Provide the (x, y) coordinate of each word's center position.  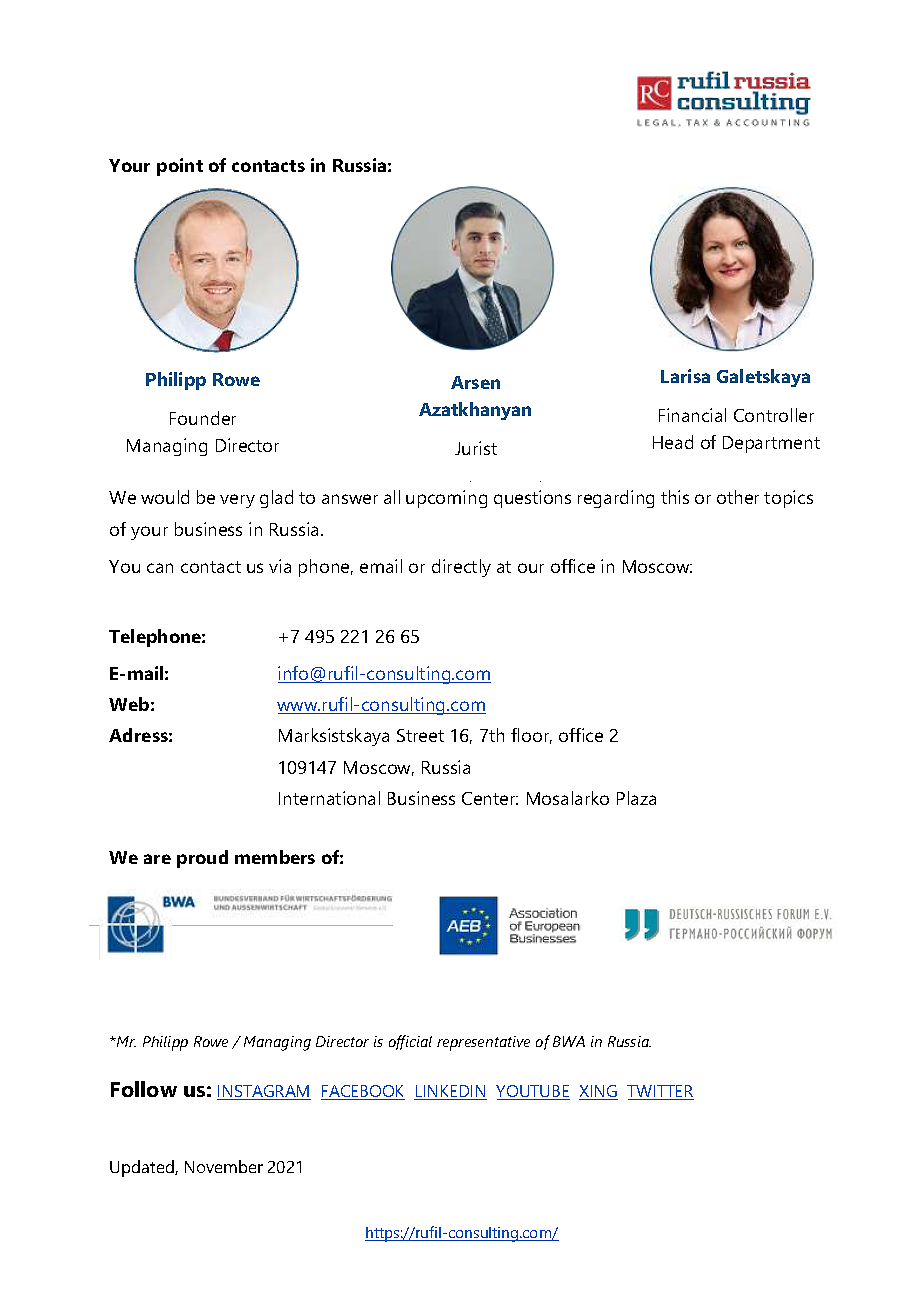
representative (483, 1043)
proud (202, 859)
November (224, 1166)
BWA (569, 1041)
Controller (774, 415)
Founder (203, 418)
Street (420, 735)
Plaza (636, 798)
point (180, 167)
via (280, 566)
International (329, 798)
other (738, 497)
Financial (692, 415)
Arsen (475, 382)
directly (461, 568)
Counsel (510, 489)
